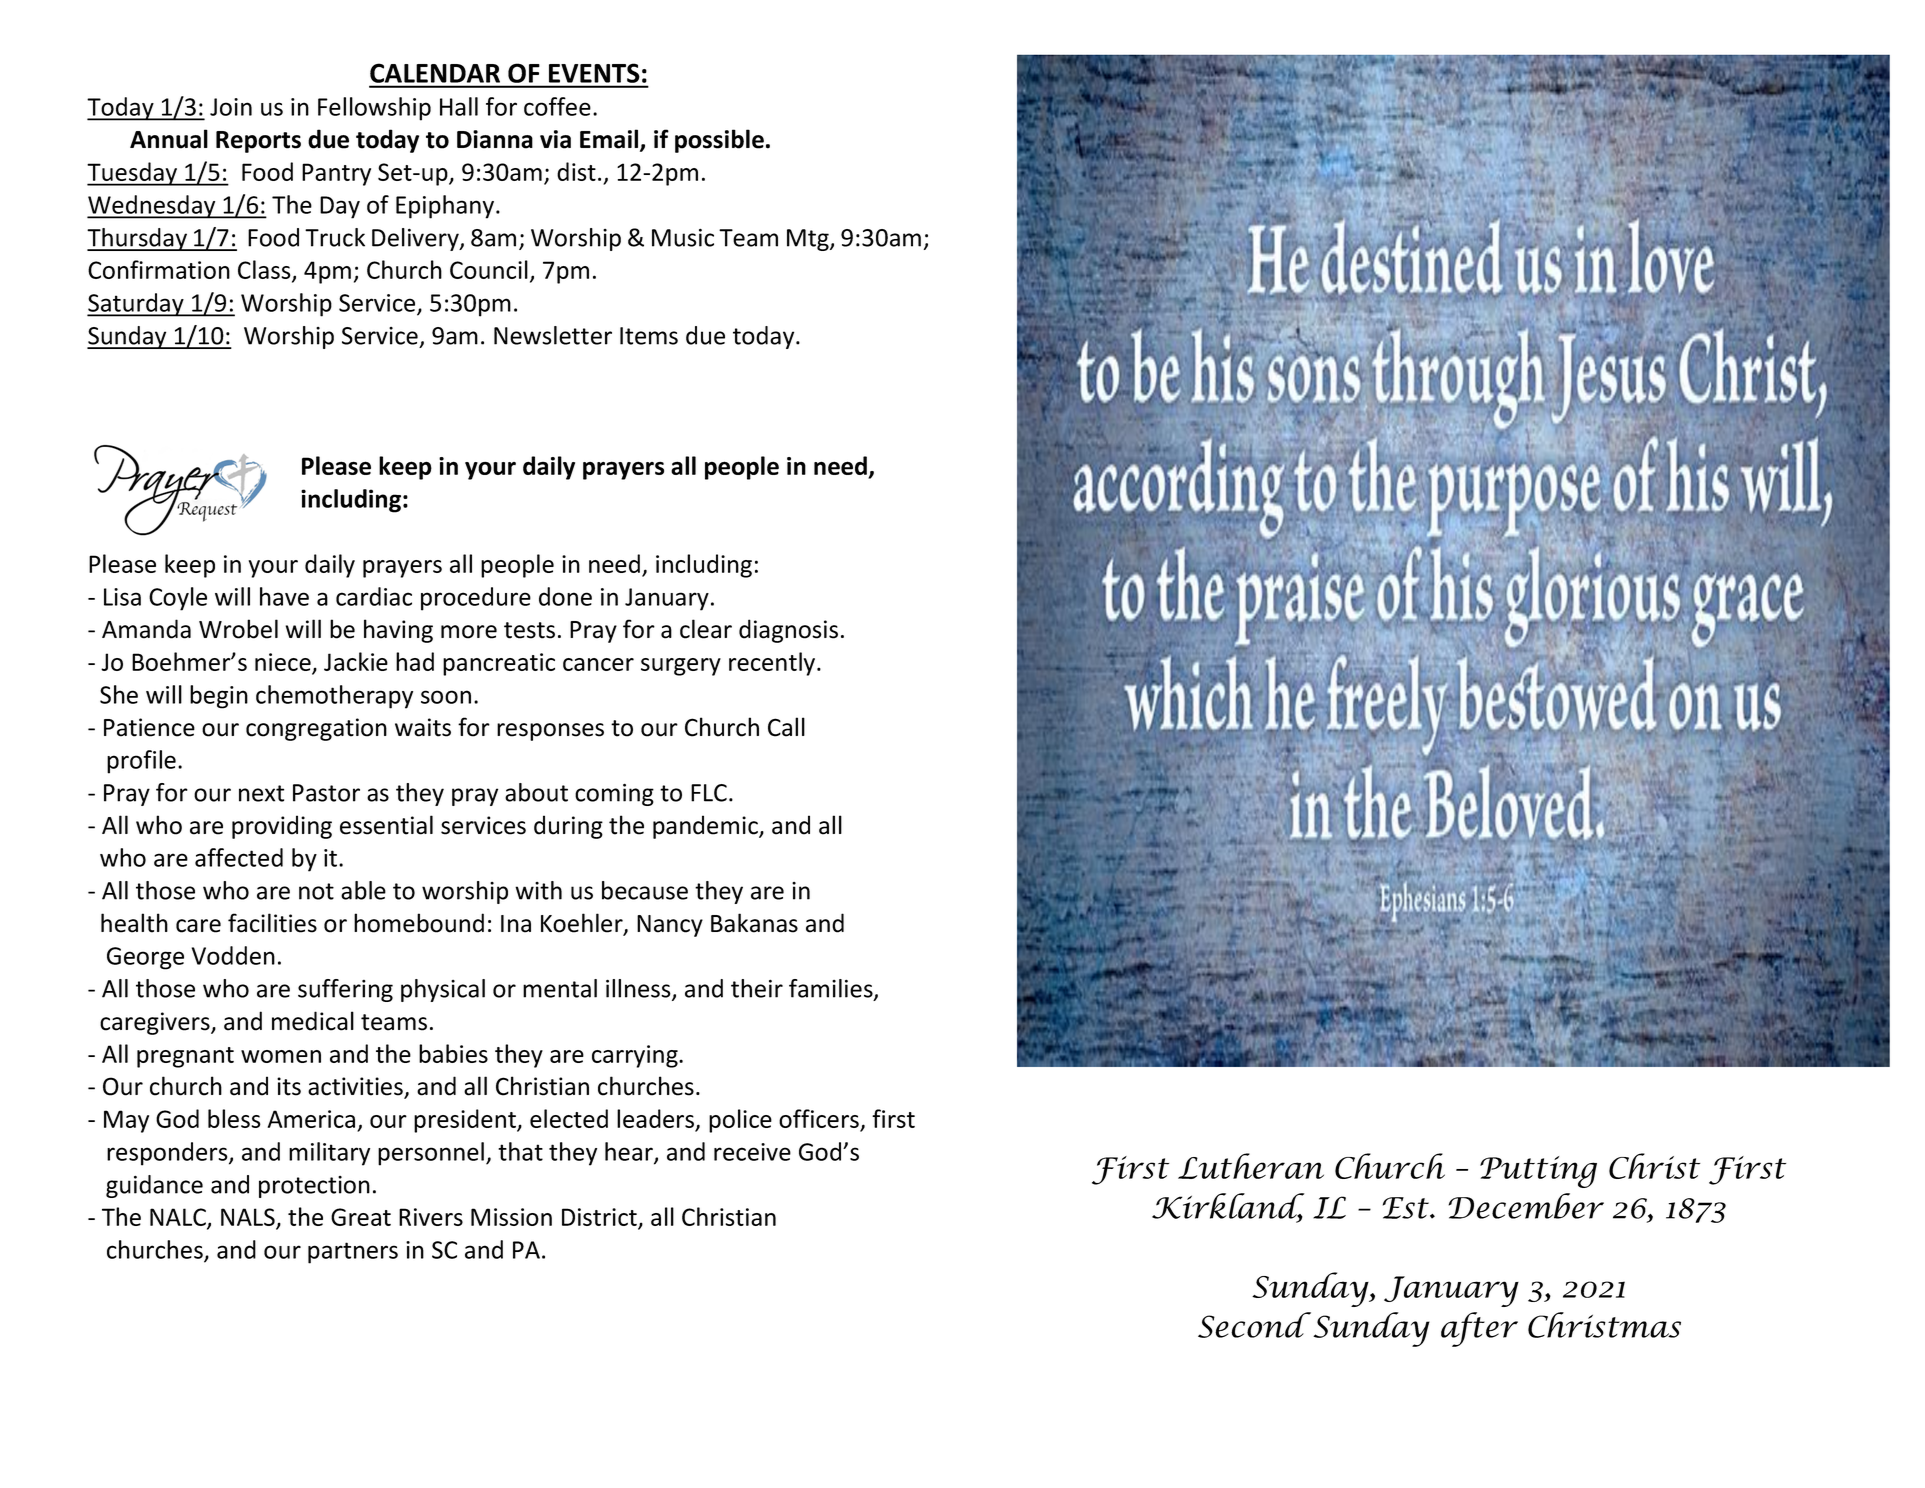  I want to click on Join, so click(231, 107).
